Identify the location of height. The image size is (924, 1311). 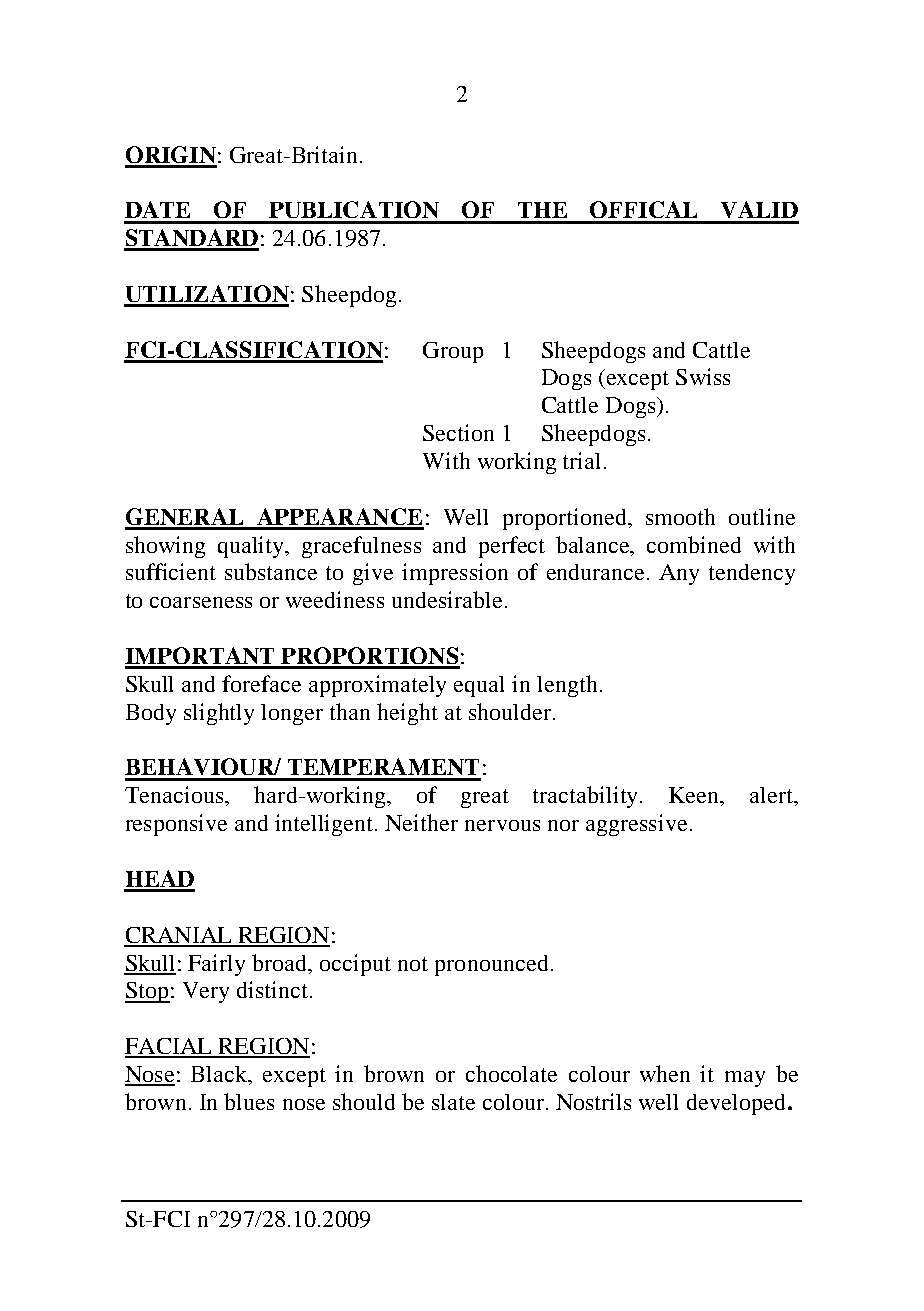
(407, 714).
